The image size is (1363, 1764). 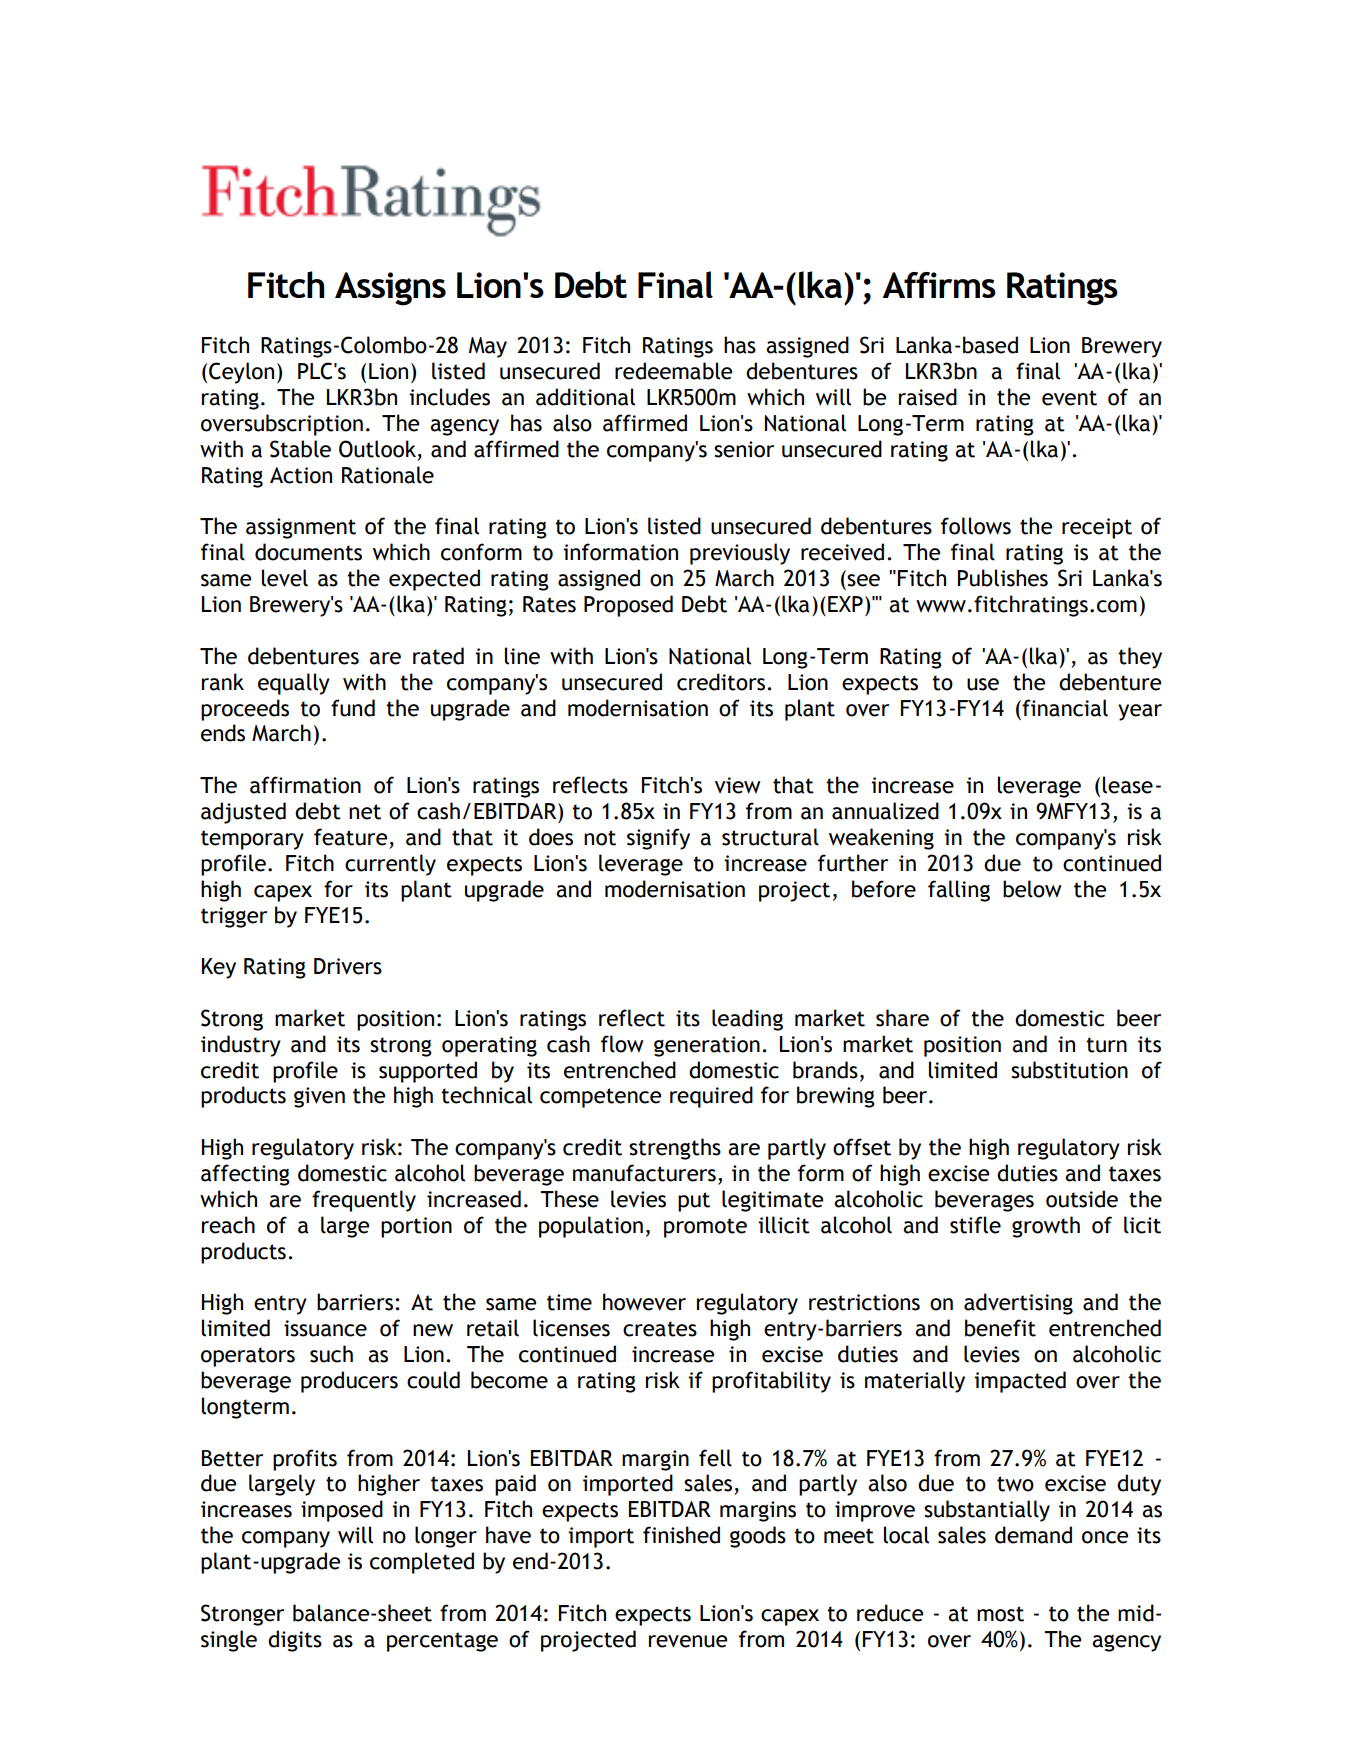 I want to click on leading, so click(x=747, y=1020).
